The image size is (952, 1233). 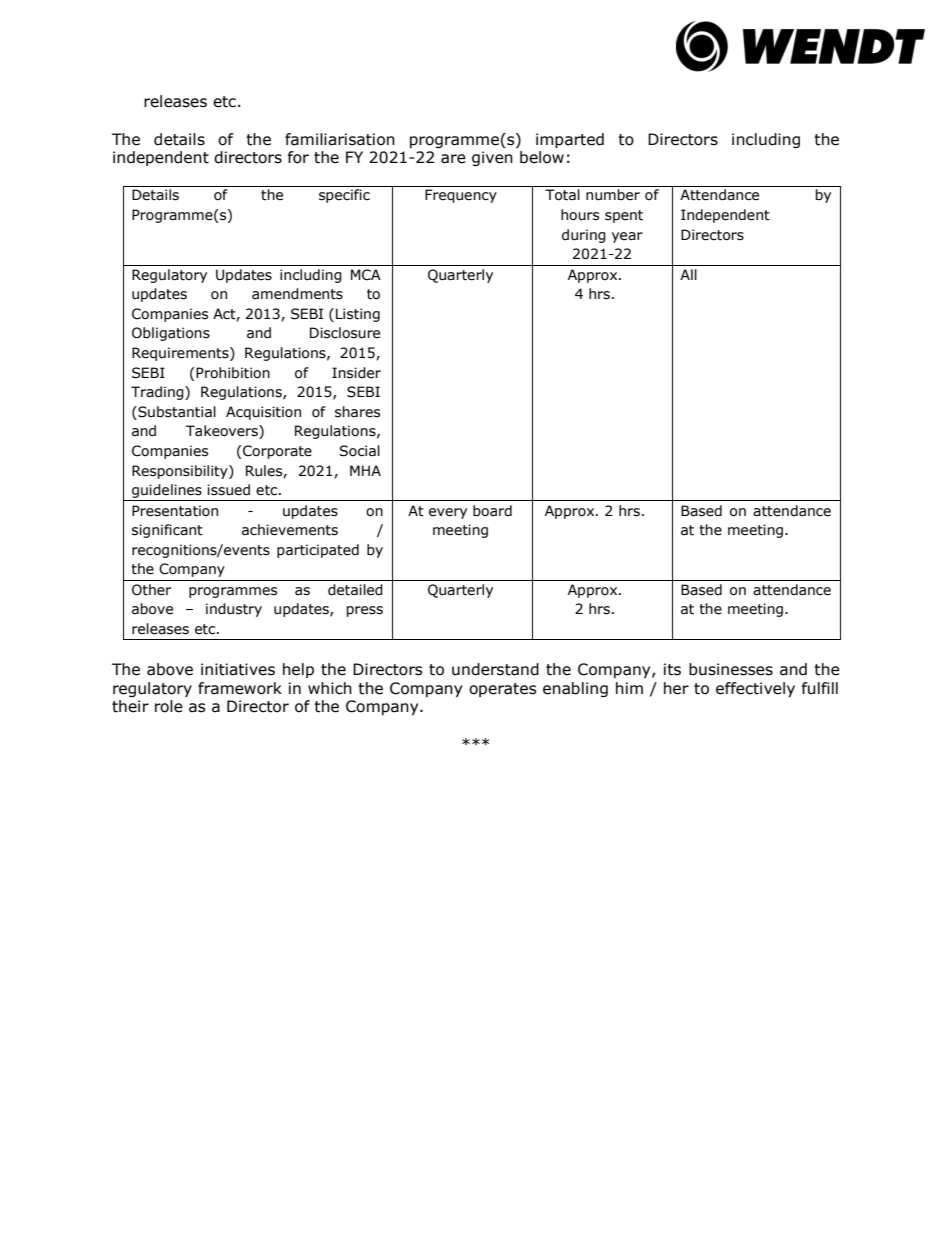 I want to click on framework, so click(x=240, y=688).
